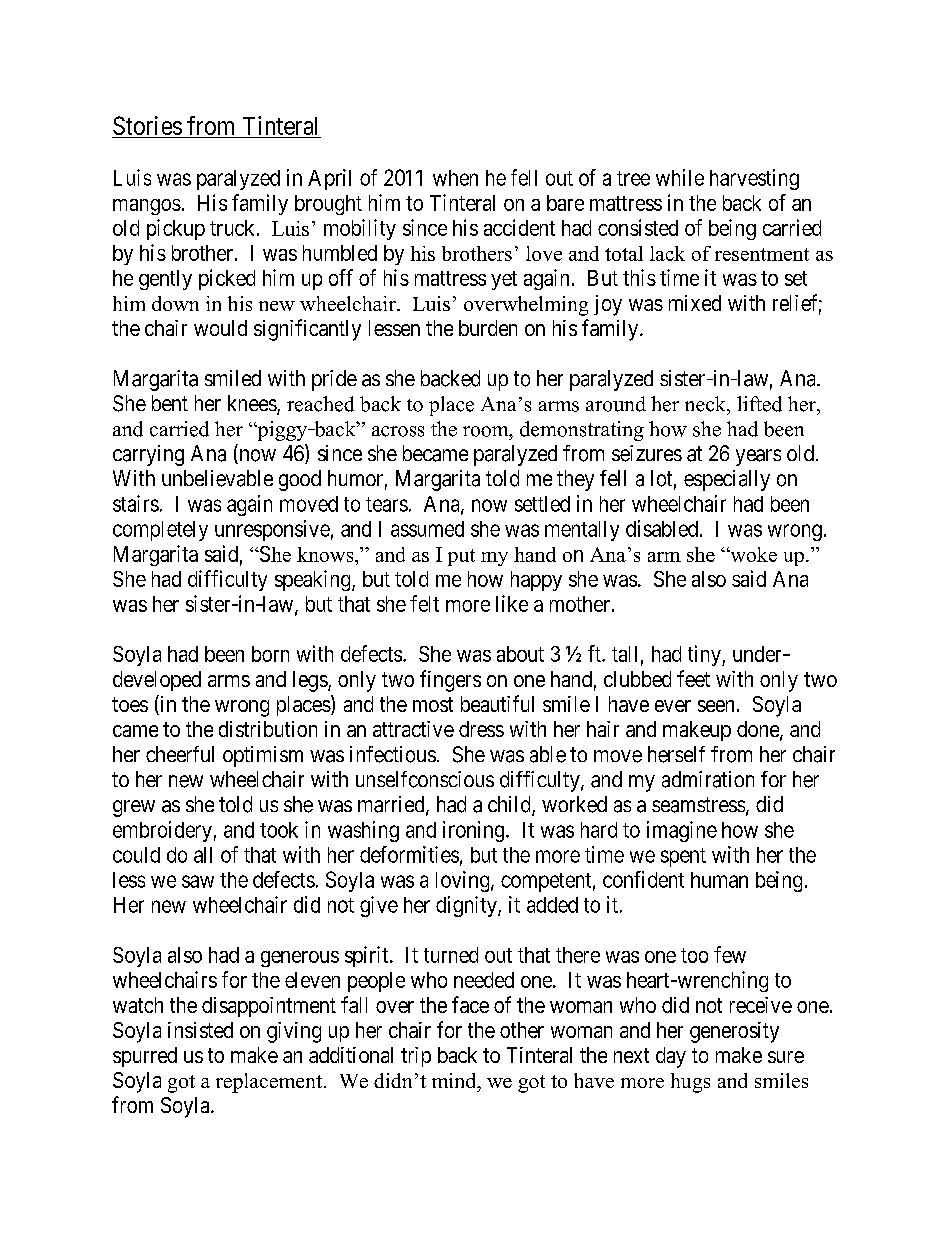 This screenshot has height=1233, width=952. What do you see at coordinates (682, 831) in the screenshot?
I see `imagine` at bounding box center [682, 831].
